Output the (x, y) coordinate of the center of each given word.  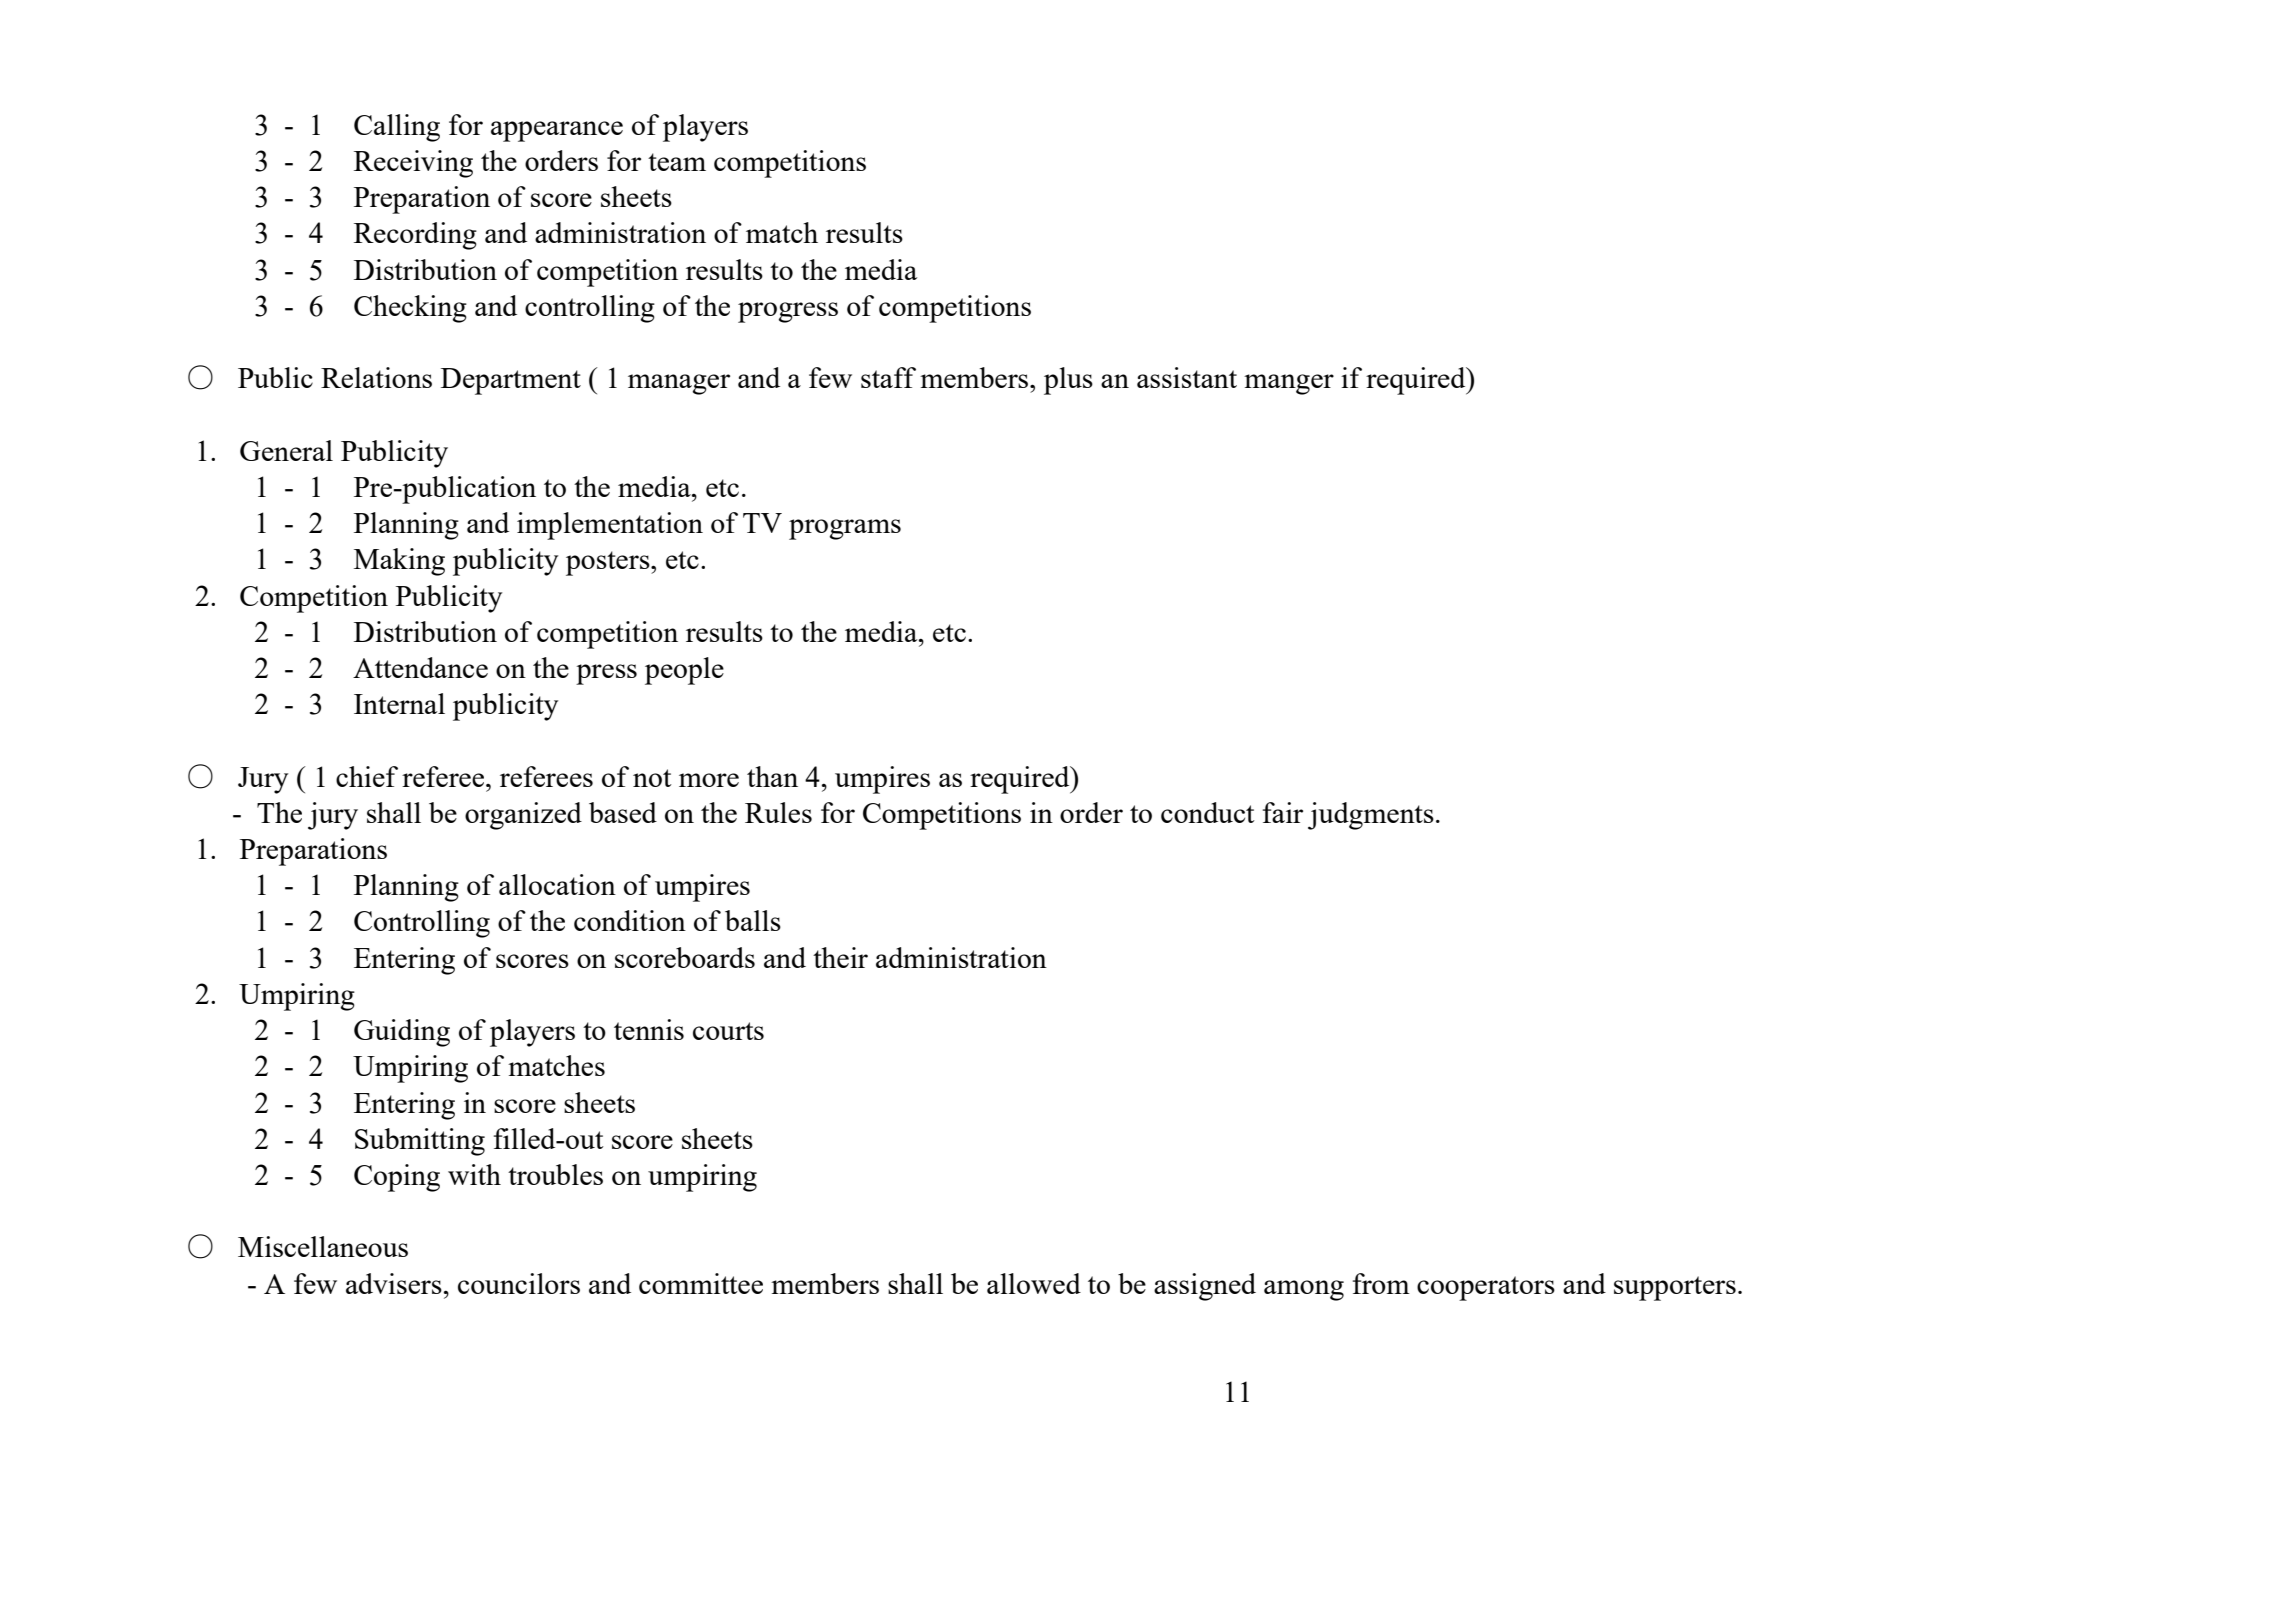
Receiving (413, 164)
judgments (1371, 816)
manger (1289, 384)
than (772, 776)
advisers (394, 1283)
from (1381, 1283)
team (677, 162)
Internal (399, 703)
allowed (1034, 1283)
